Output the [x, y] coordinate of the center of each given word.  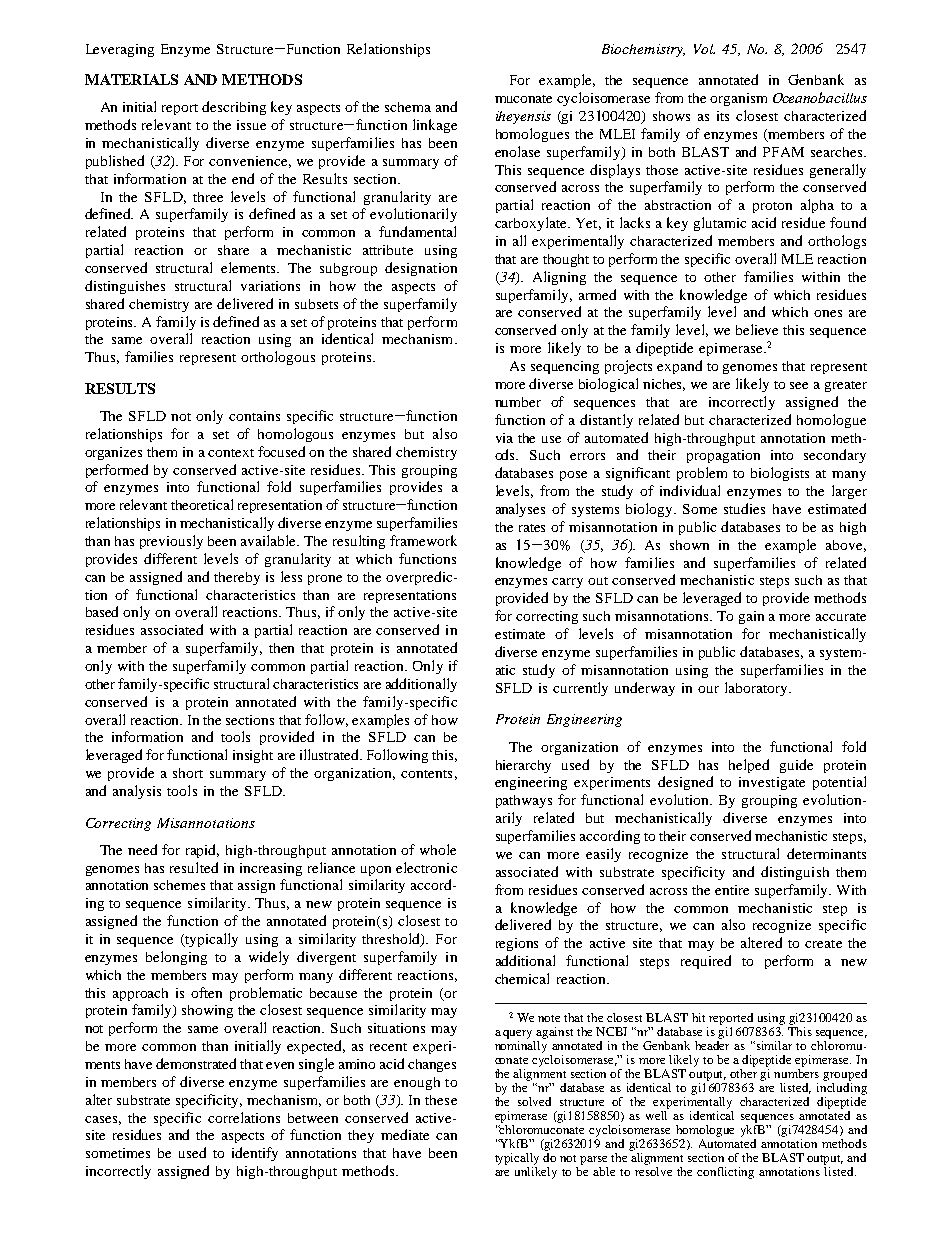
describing [234, 108]
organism [738, 99]
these [441, 1100]
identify [255, 1154]
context [231, 453]
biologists [780, 474]
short [188, 773]
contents [426, 774]
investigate [772, 783]
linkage [435, 126]
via [504, 438]
